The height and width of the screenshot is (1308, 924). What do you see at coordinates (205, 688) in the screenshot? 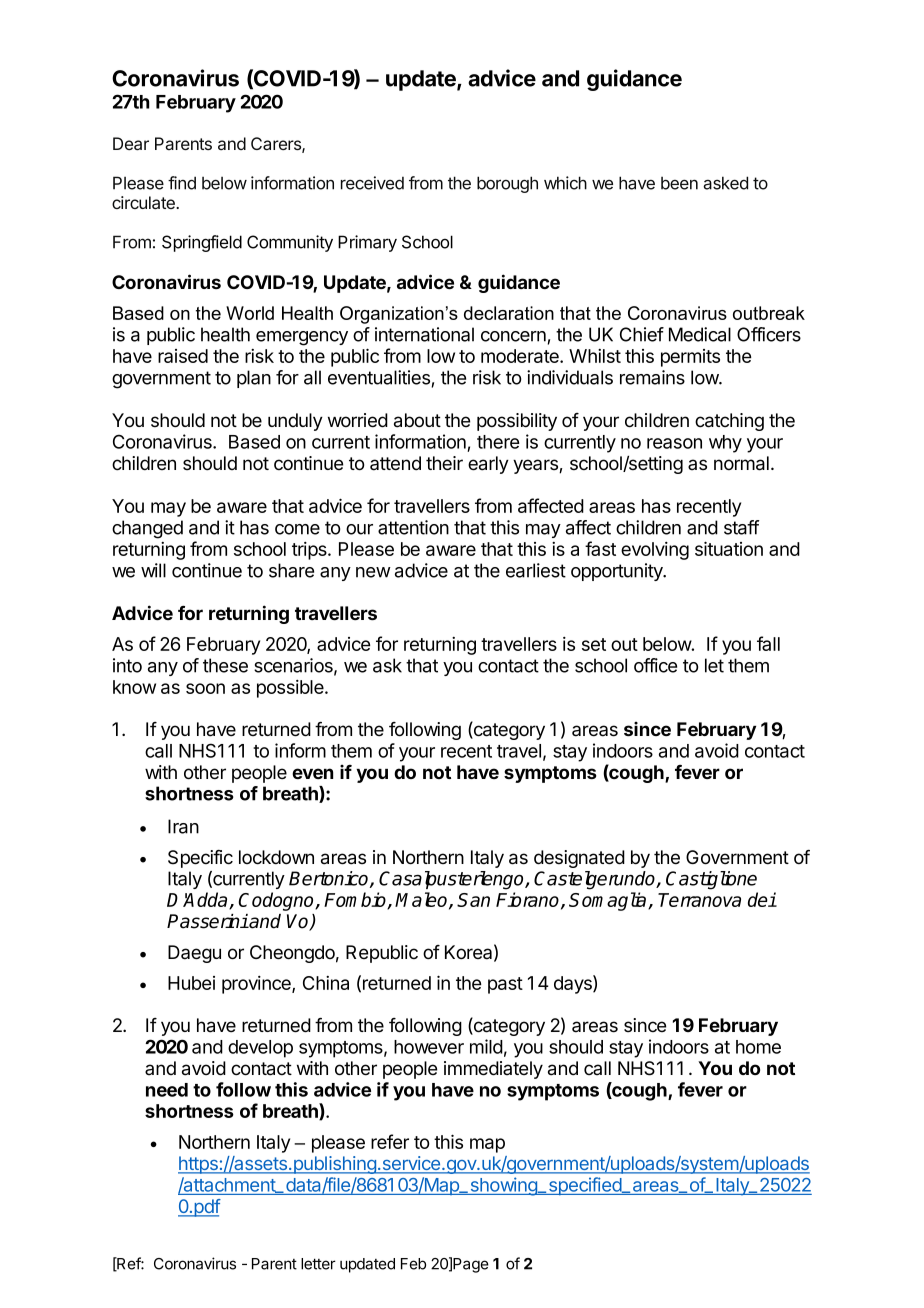
I see `soon` at bounding box center [205, 688].
